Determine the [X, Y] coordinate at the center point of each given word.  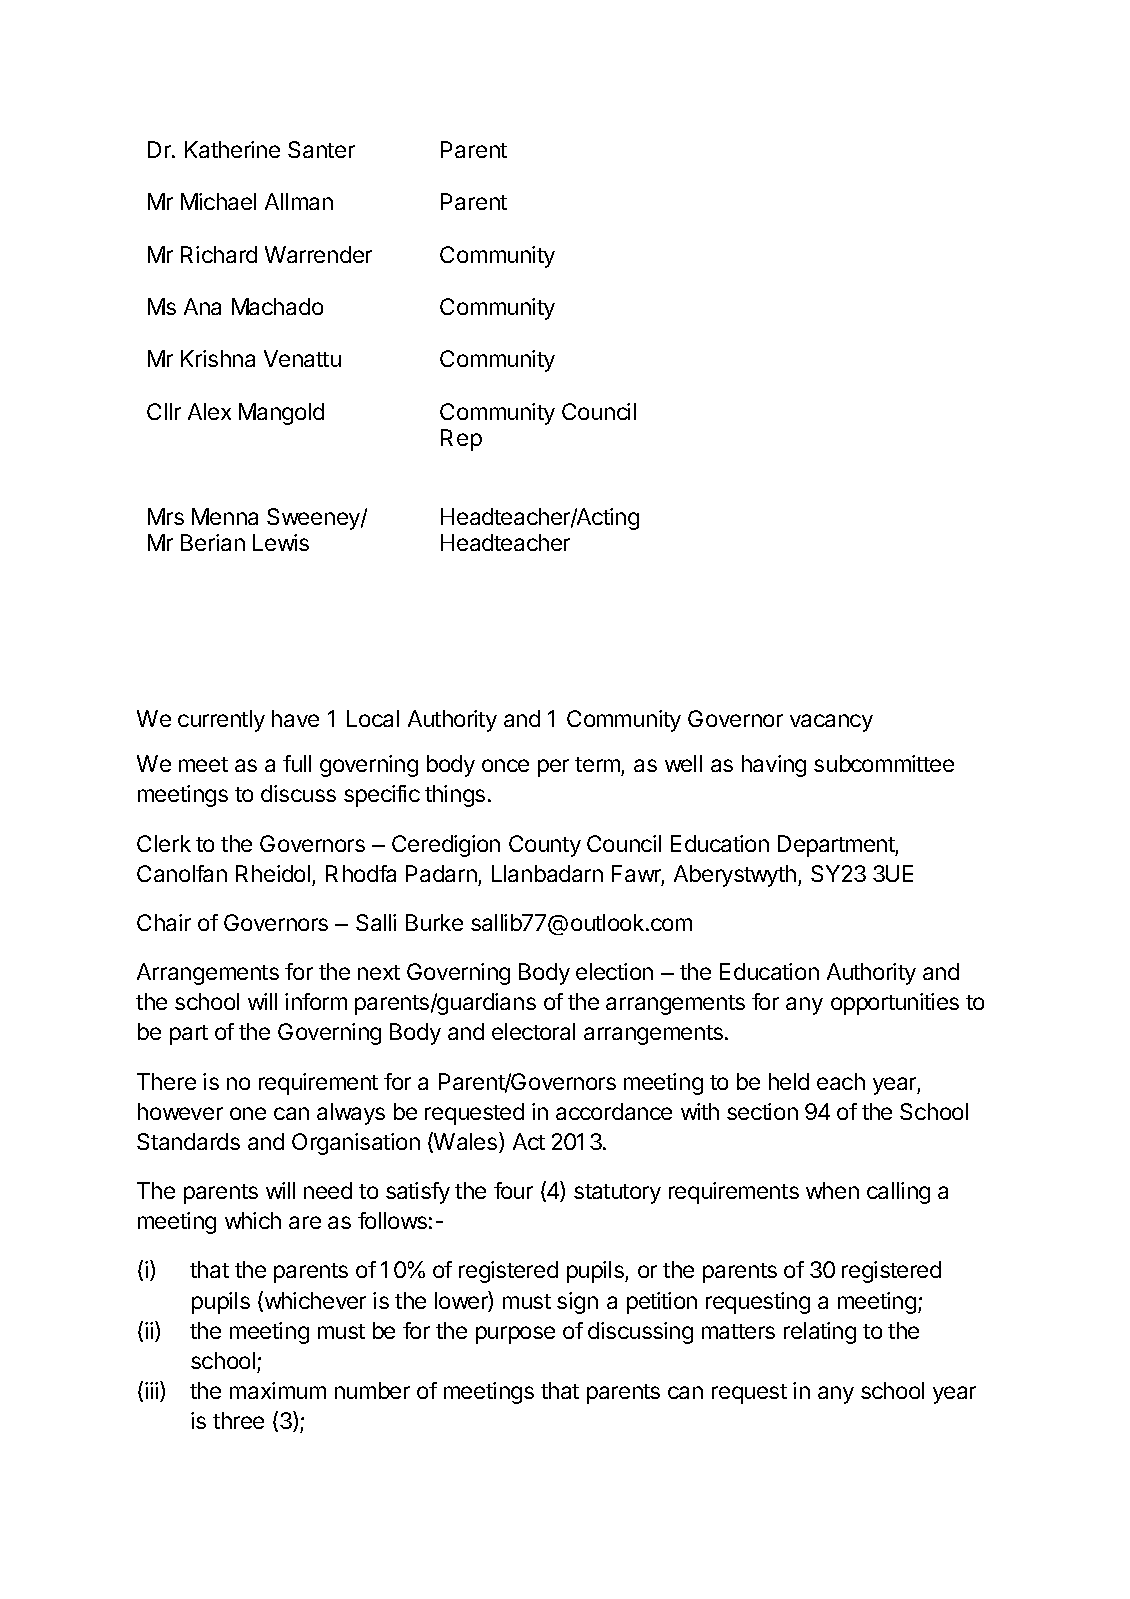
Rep [461, 440]
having [774, 766]
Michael [218, 201]
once [505, 765]
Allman [299, 201]
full [297, 763]
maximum [278, 1390]
